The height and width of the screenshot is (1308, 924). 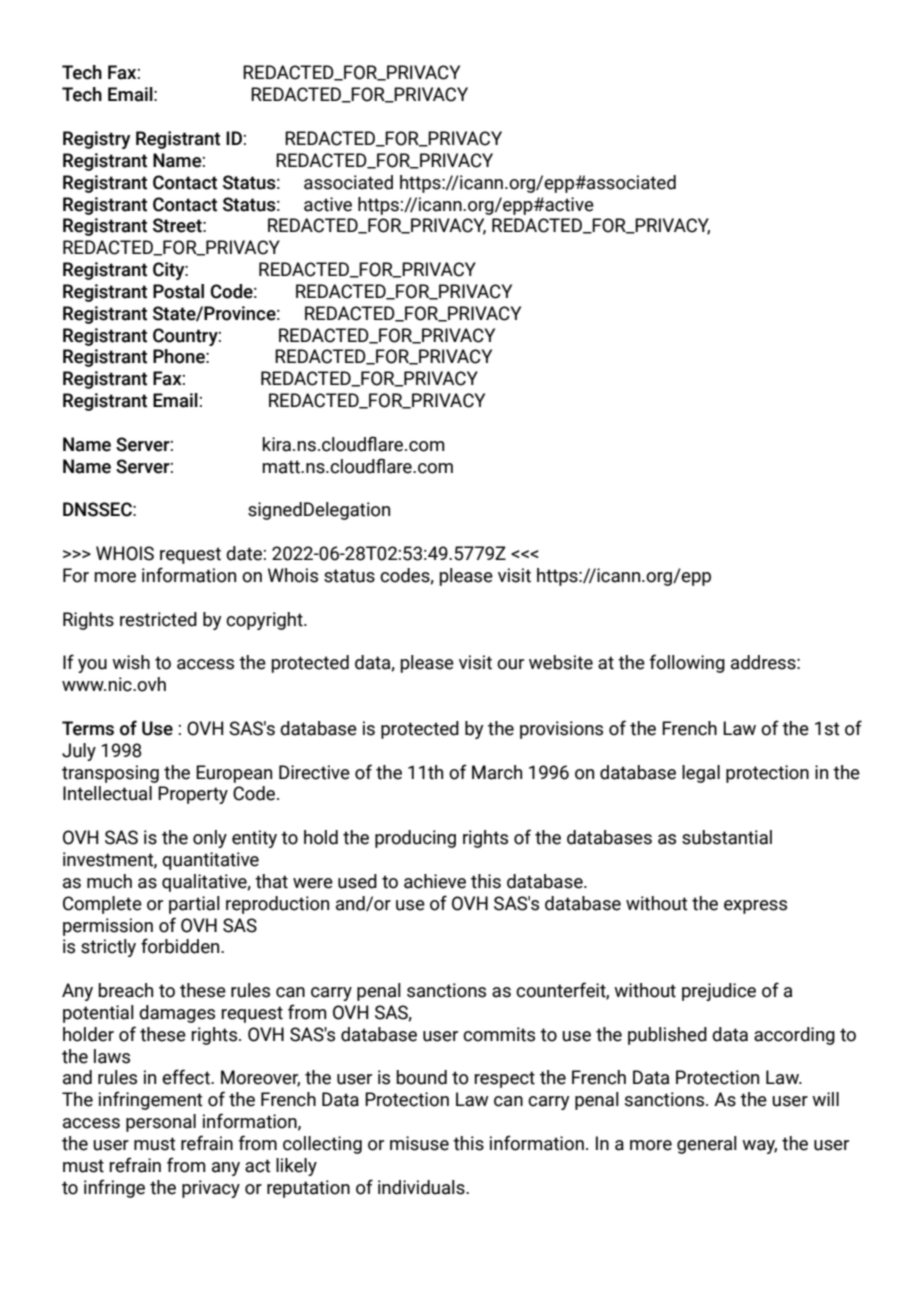 I want to click on our, so click(x=510, y=664).
